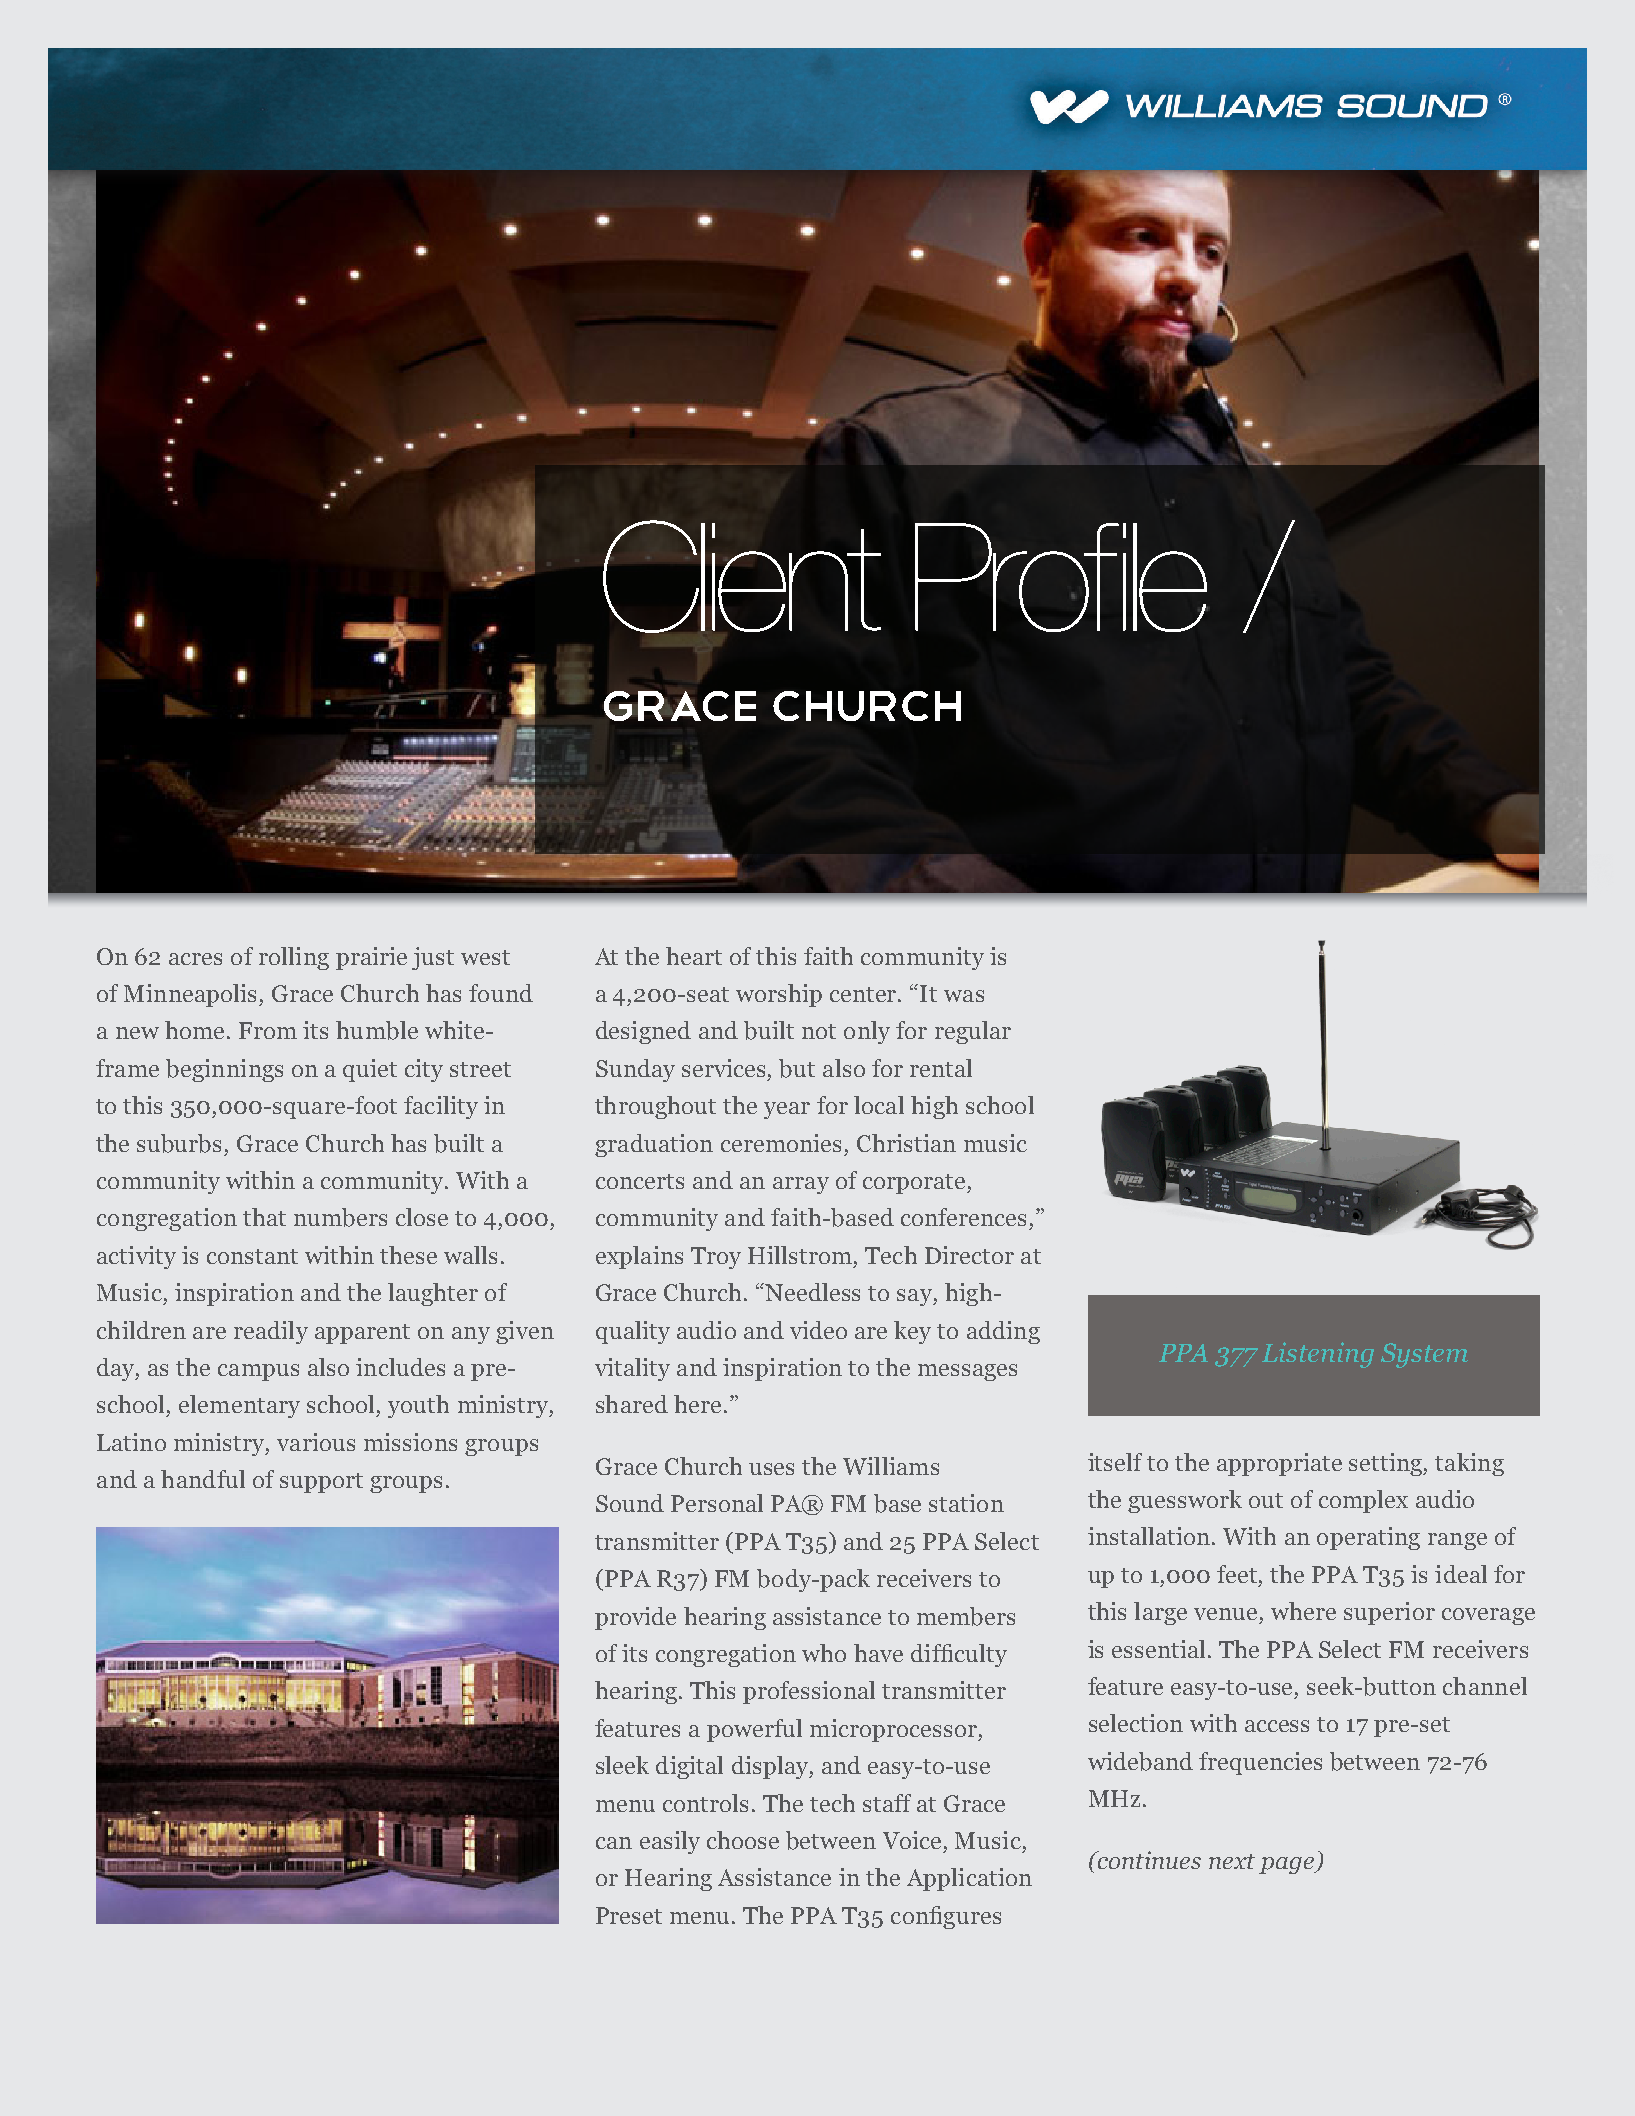  Describe the element at coordinates (252, 1256) in the page. I see `constant` at that location.
